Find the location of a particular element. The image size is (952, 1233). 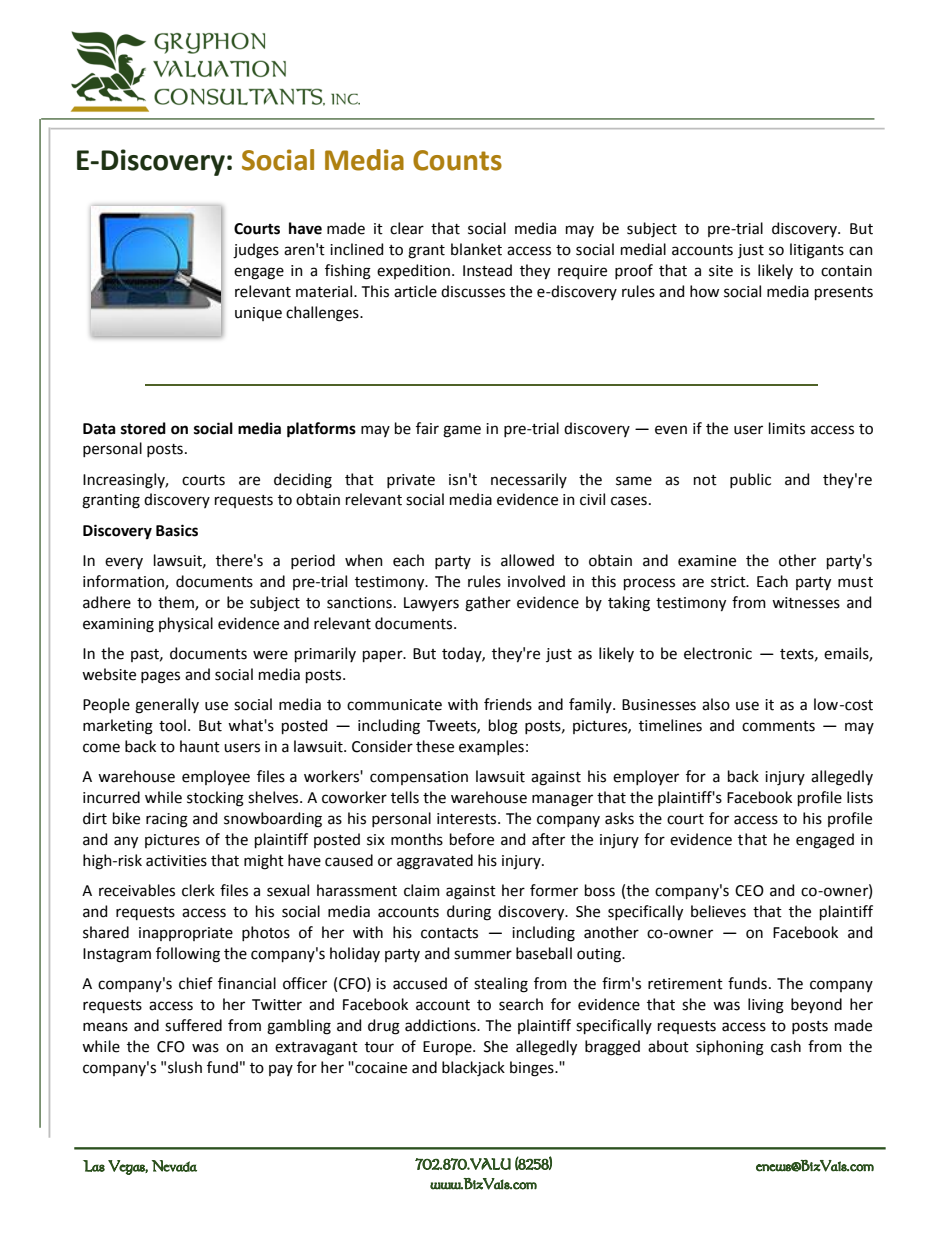

blanket is located at coordinates (476, 249).
